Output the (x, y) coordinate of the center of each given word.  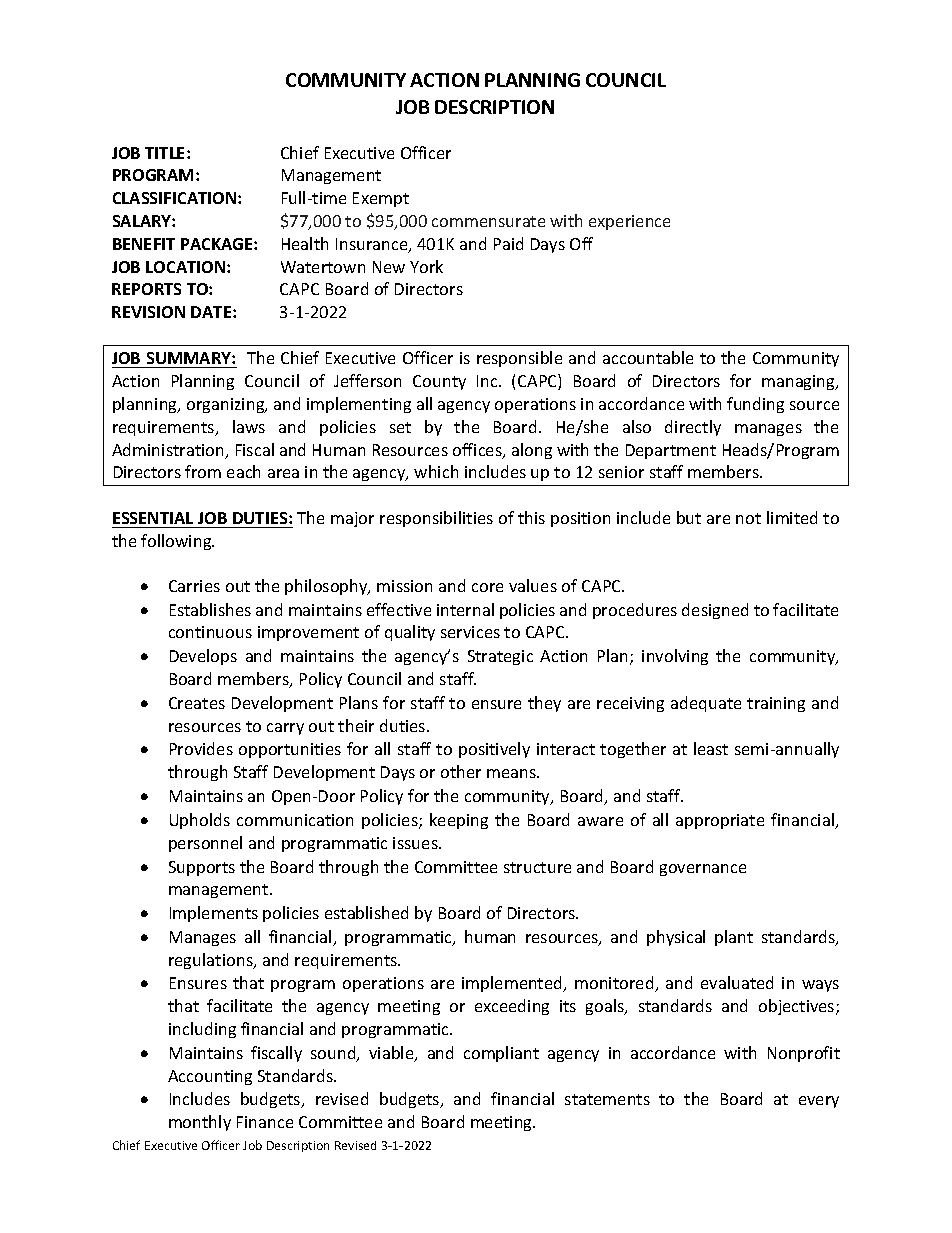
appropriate (720, 821)
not (748, 518)
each (243, 471)
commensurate (488, 221)
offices (478, 451)
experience (629, 222)
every (819, 1102)
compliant (501, 1054)
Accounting (210, 1077)
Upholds (200, 821)
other (461, 771)
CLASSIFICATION (176, 198)
